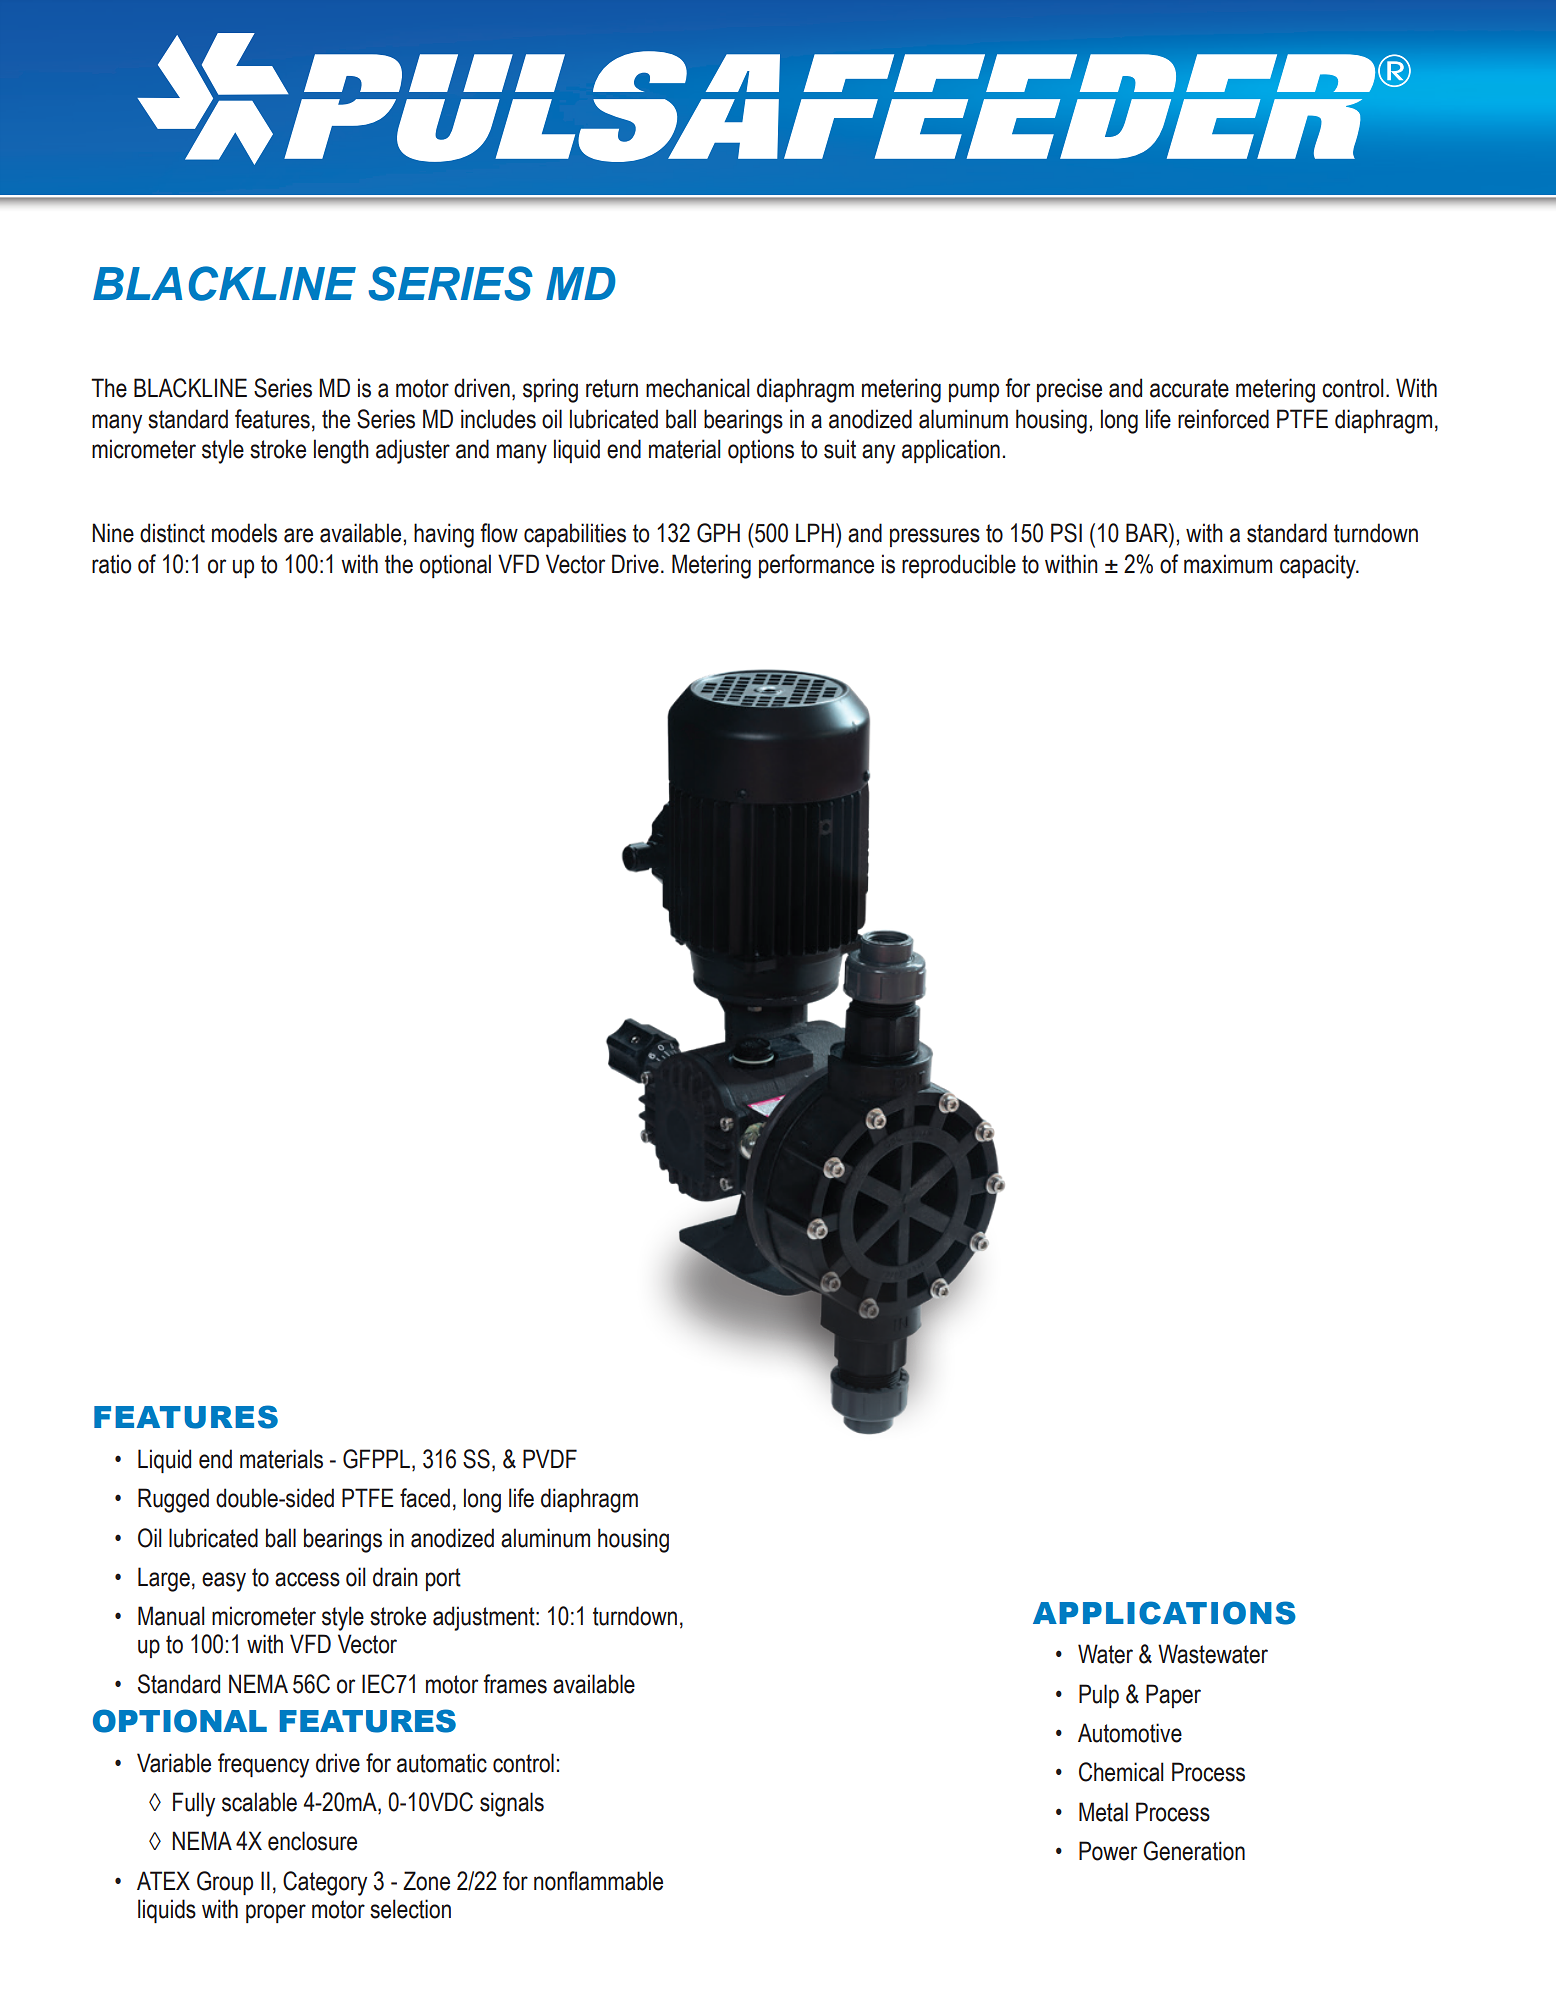  What do you see at coordinates (173, 1500) in the document?
I see `Rugged` at bounding box center [173, 1500].
